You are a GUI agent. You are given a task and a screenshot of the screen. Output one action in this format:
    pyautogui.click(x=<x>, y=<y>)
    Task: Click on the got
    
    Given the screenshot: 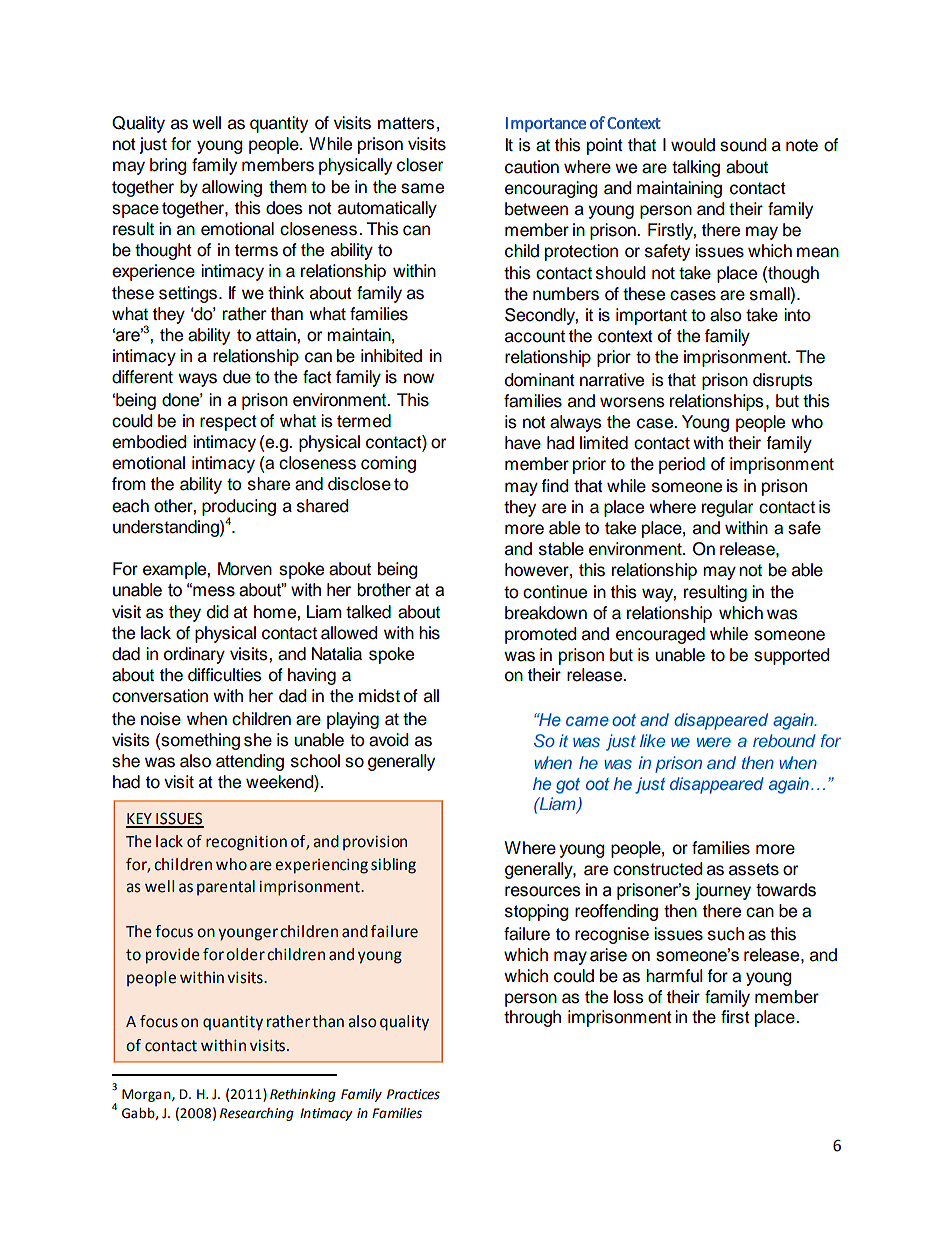 What is the action you would take?
    pyautogui.click(x=568, y=786)
